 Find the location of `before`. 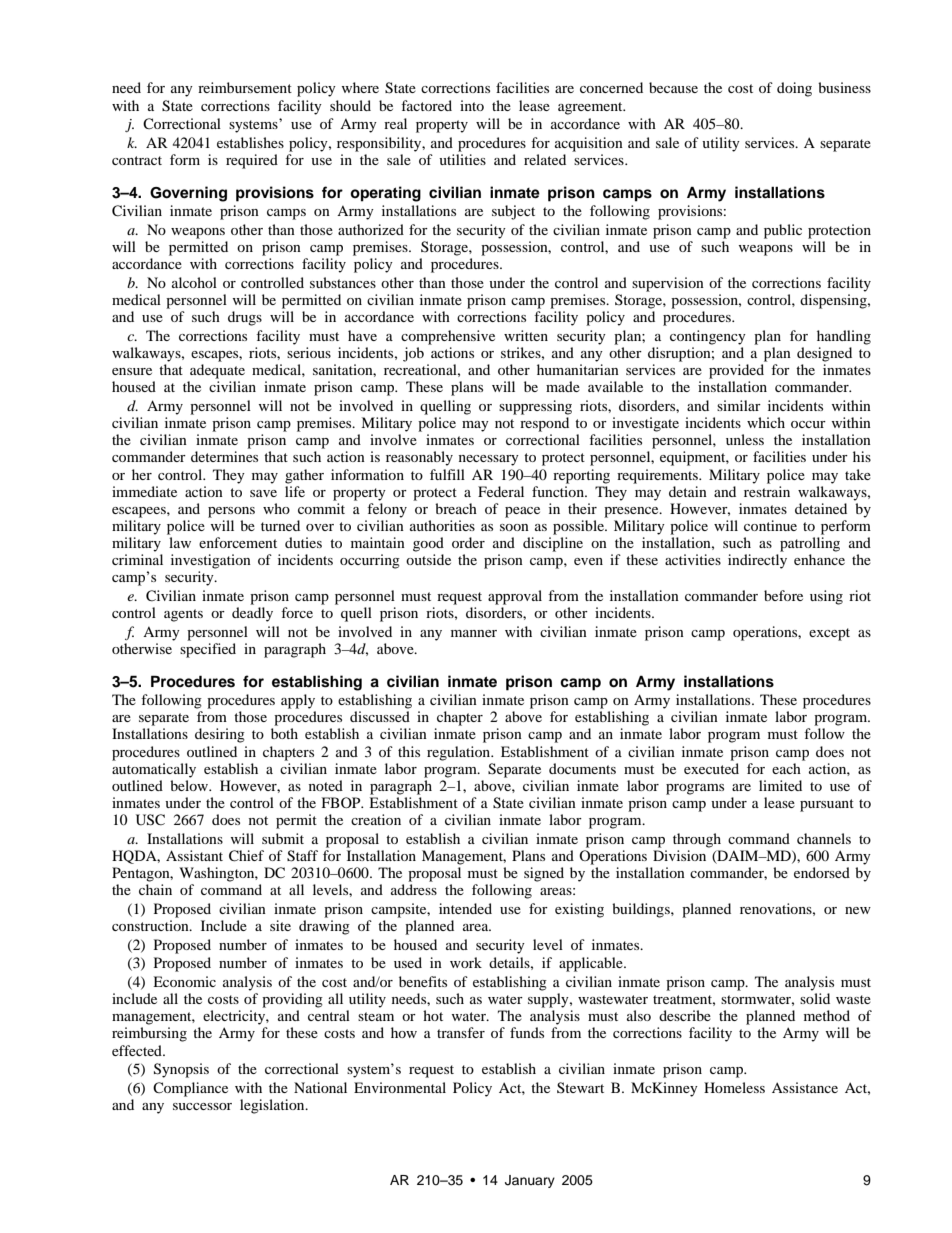

before is located at coordinates (783, 595).
